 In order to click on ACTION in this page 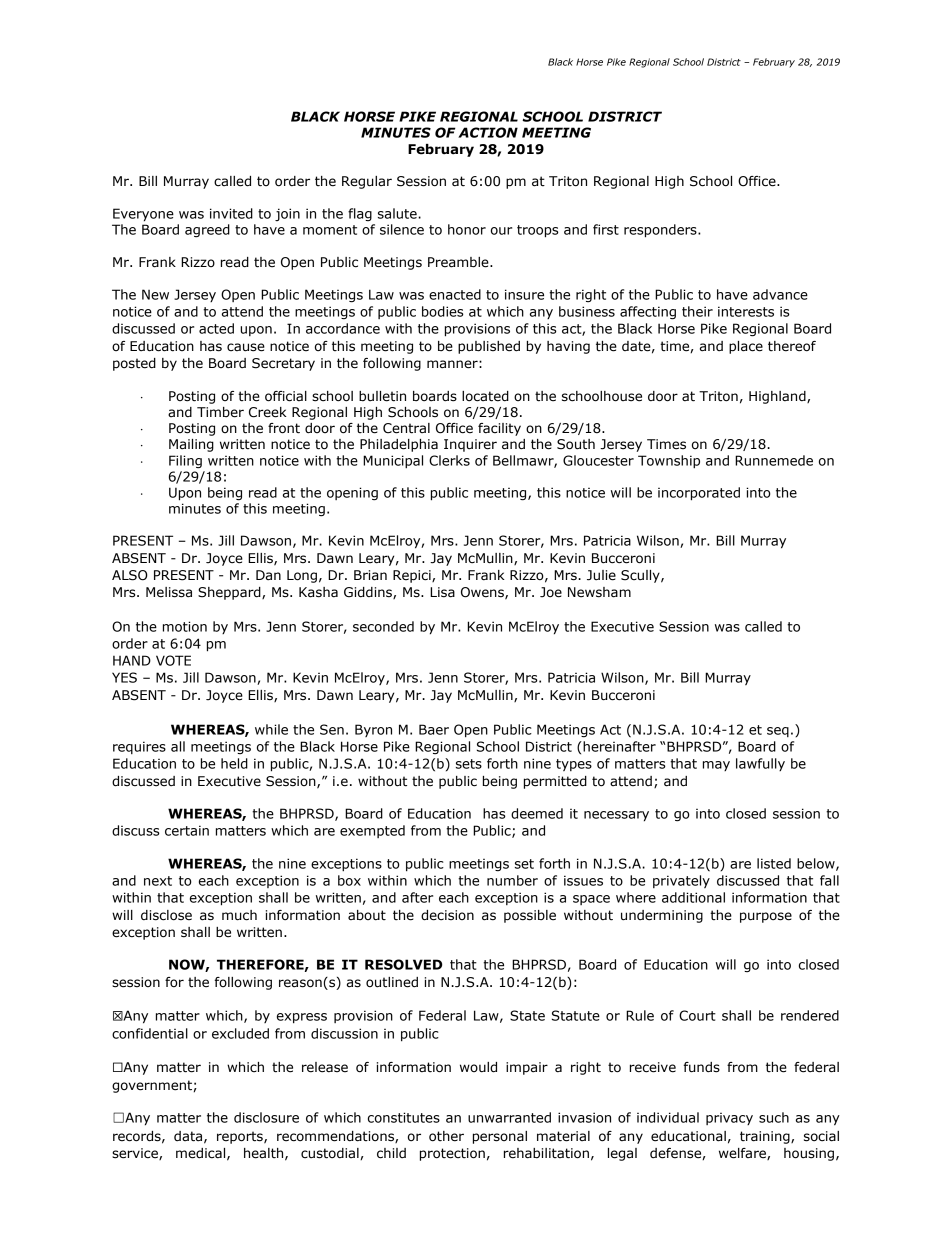, I will do `click(488, 132)`.
